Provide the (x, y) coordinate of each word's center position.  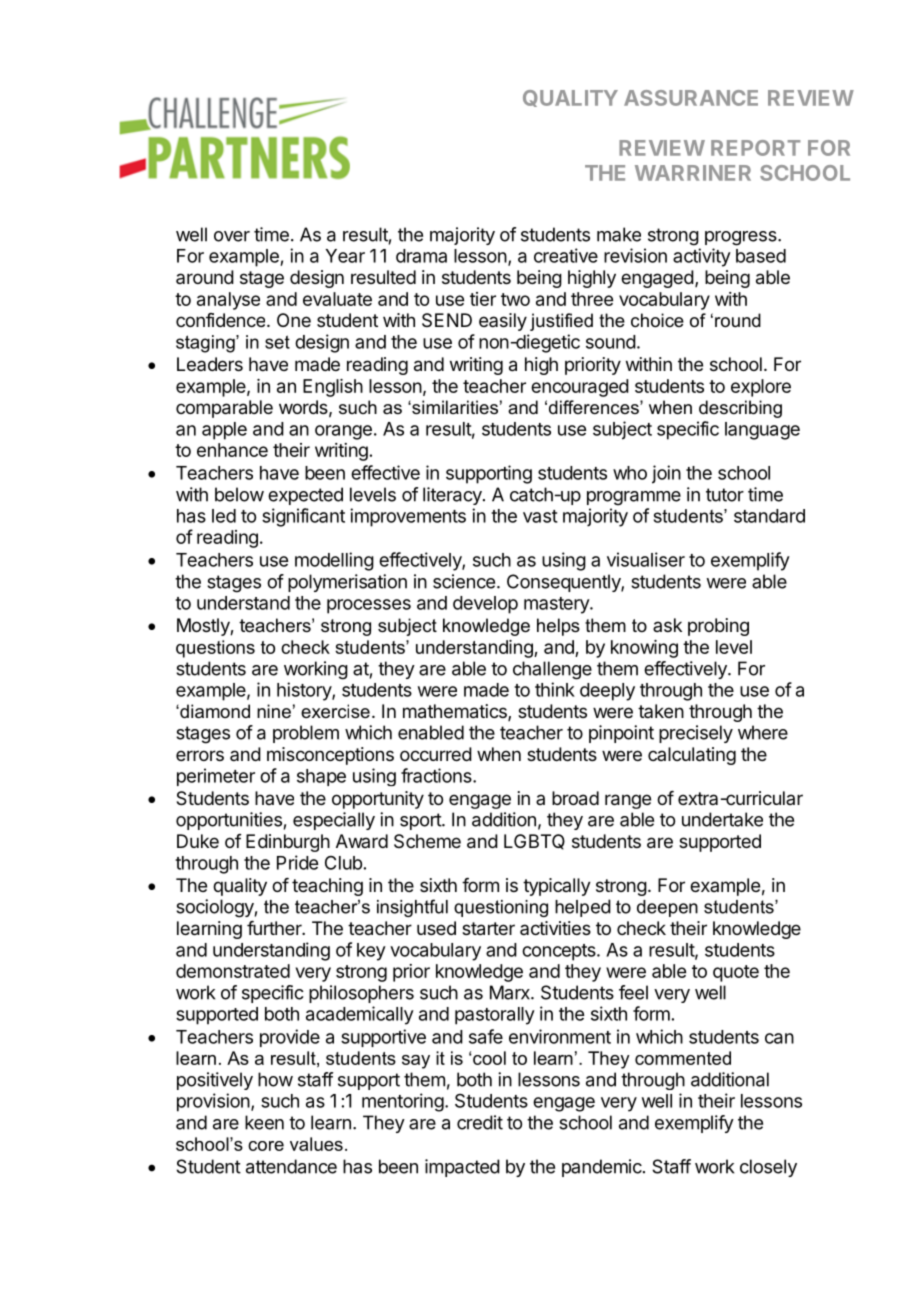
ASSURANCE (691, 98)
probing (718, 627)
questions (215, 649)
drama (421, 256)
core (266, 1146)
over (232, 236)
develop (485, 605)
